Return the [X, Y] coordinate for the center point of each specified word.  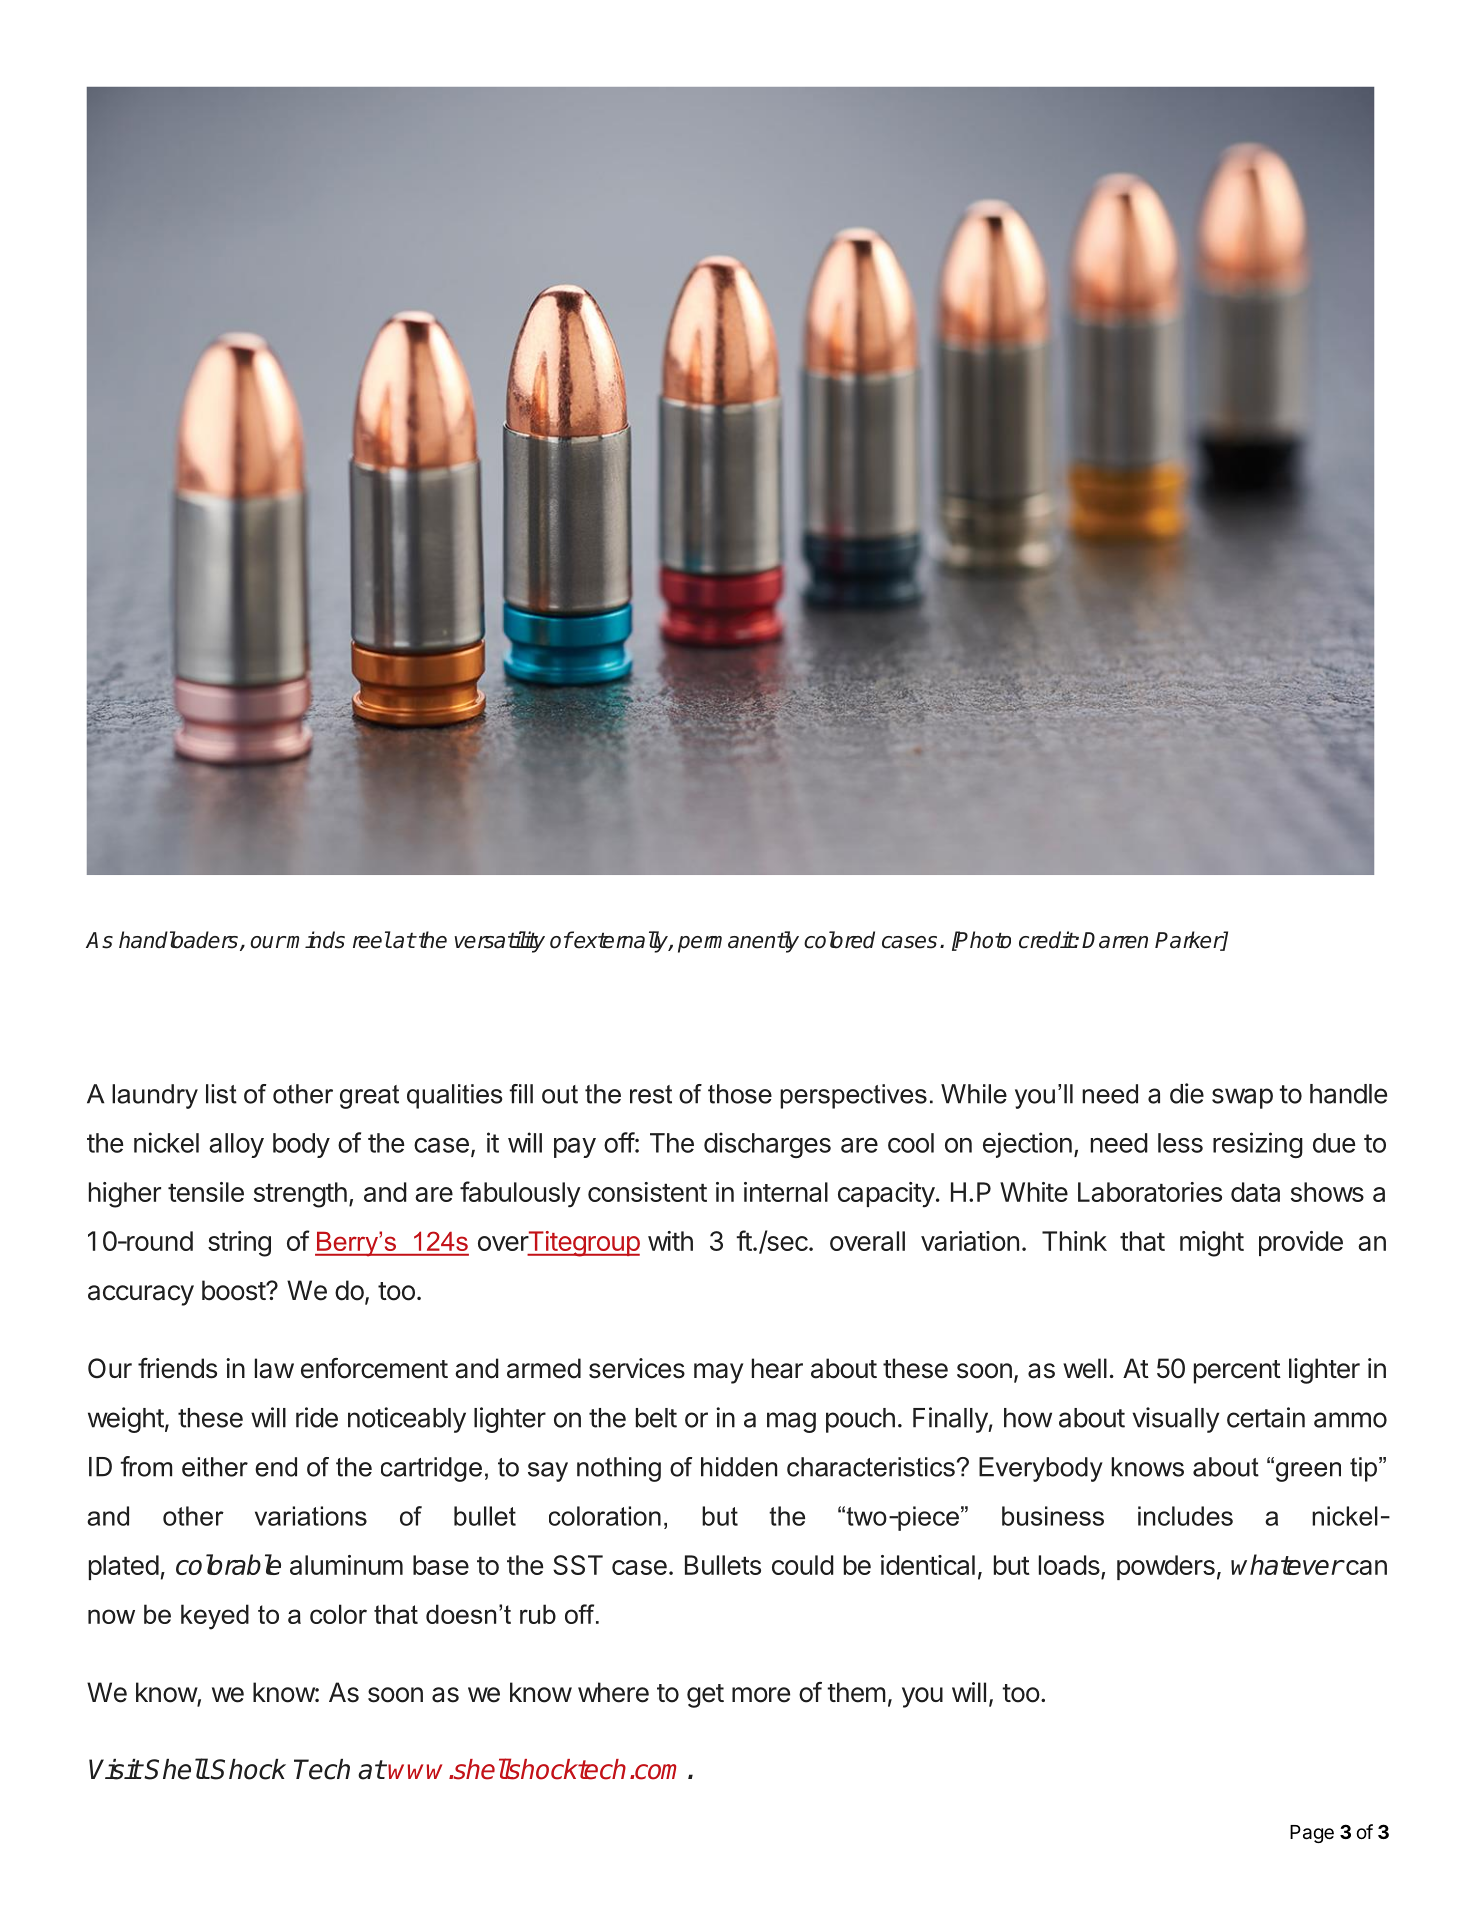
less [1180, 1143]
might [1212, 1244]
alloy [236, 1145]
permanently [738, 942]
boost [234, 1290]
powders [1166, 1567]
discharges [767, 1145]
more [761, 1695]
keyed [215, 1617]
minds [315, 940]
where [613, 1692]
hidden [739, 1467]
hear [777, 1368]
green [1307, 1471]
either [215, 1467]
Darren [1115, 940]
